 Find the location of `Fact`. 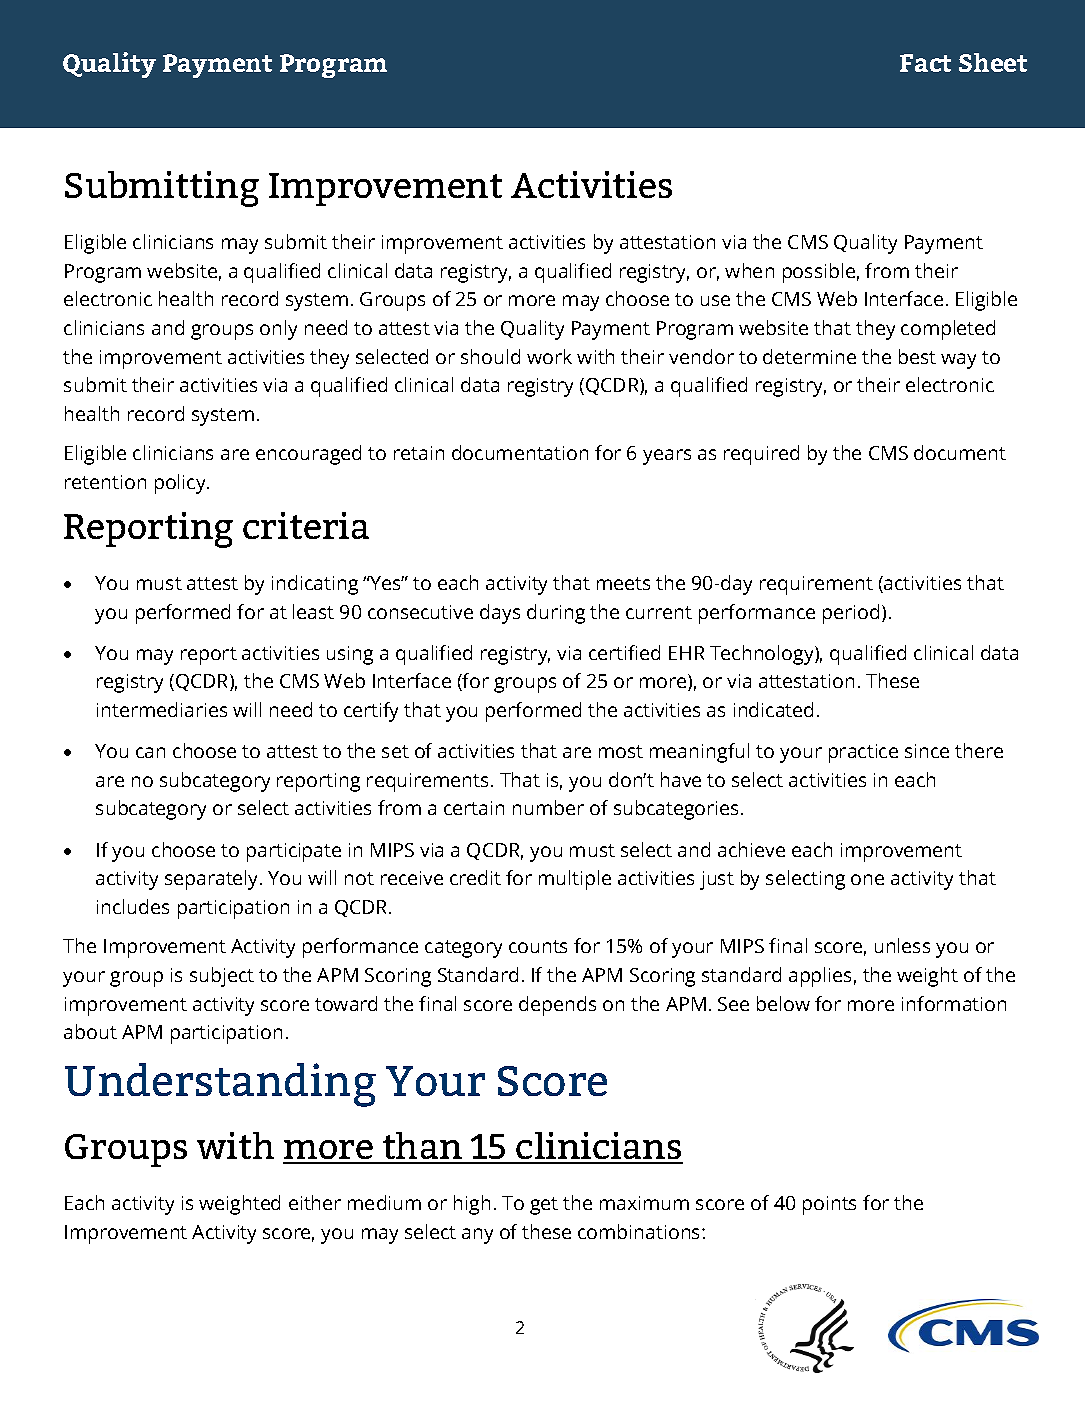

Fact is located at coordinates (925, 63).
